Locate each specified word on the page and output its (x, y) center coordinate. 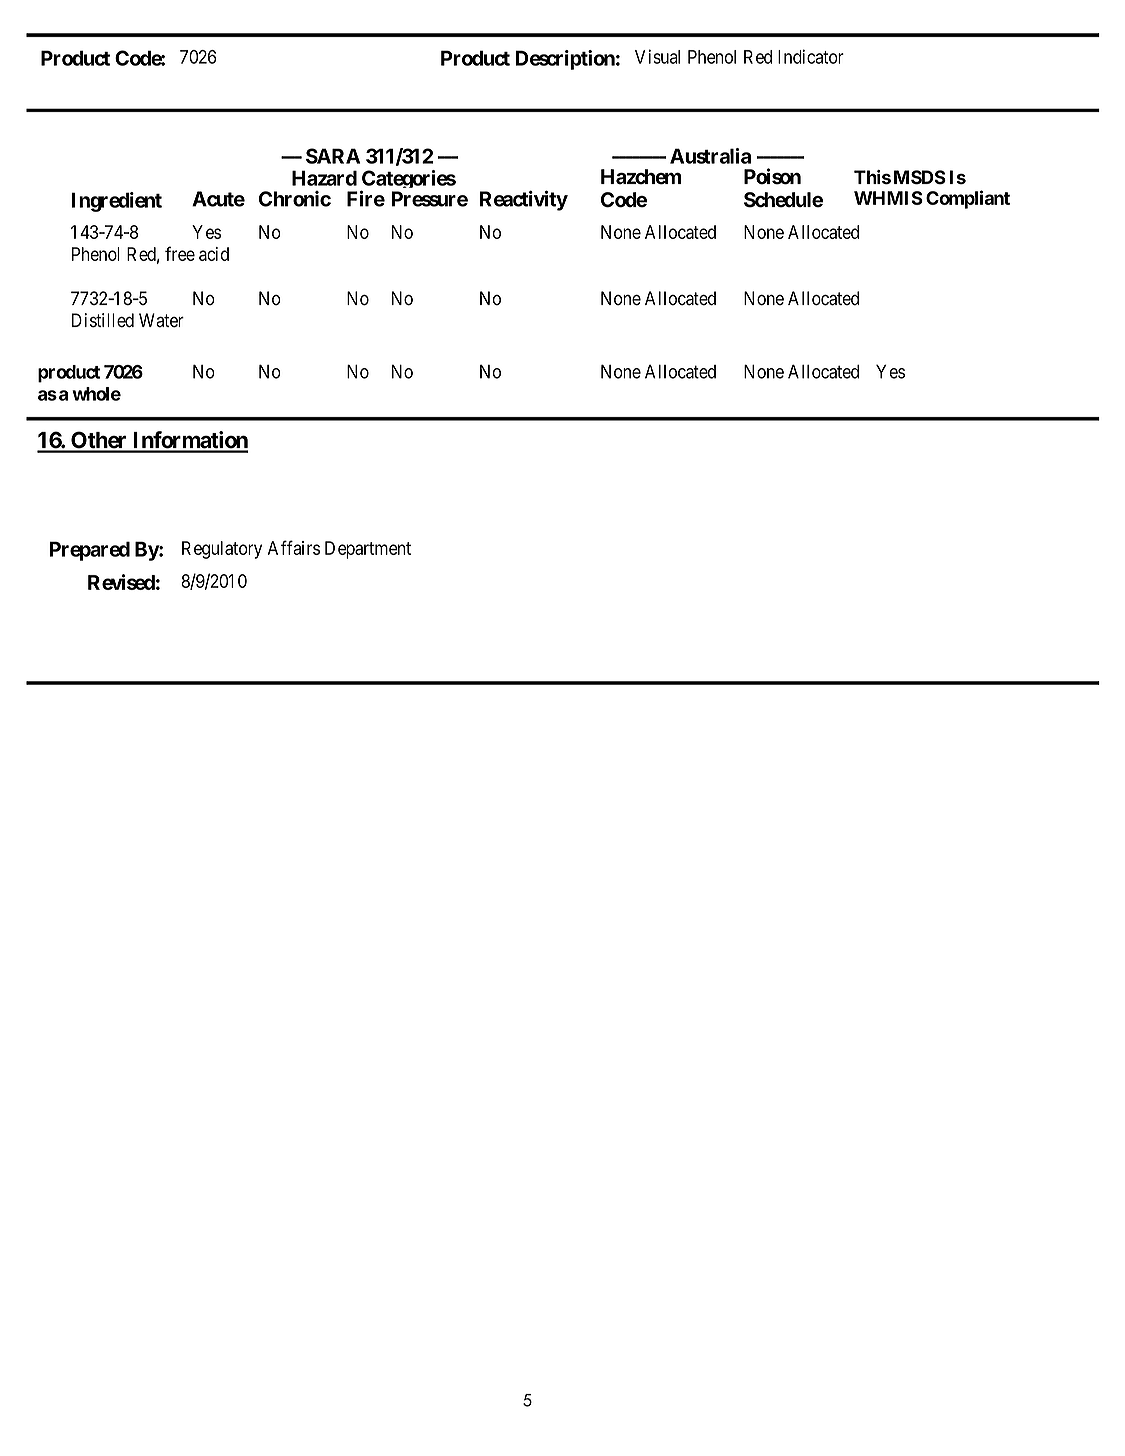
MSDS (920, 177)
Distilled (103, 320)
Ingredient (116, 202)
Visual (657, 56)
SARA (333, 156)
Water (161, 320)
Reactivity (524, 200)
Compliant (968, 199)
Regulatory (222, 550)
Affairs (294, 547)
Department (368, 550)
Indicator (811, 56)
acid (214, 254)
